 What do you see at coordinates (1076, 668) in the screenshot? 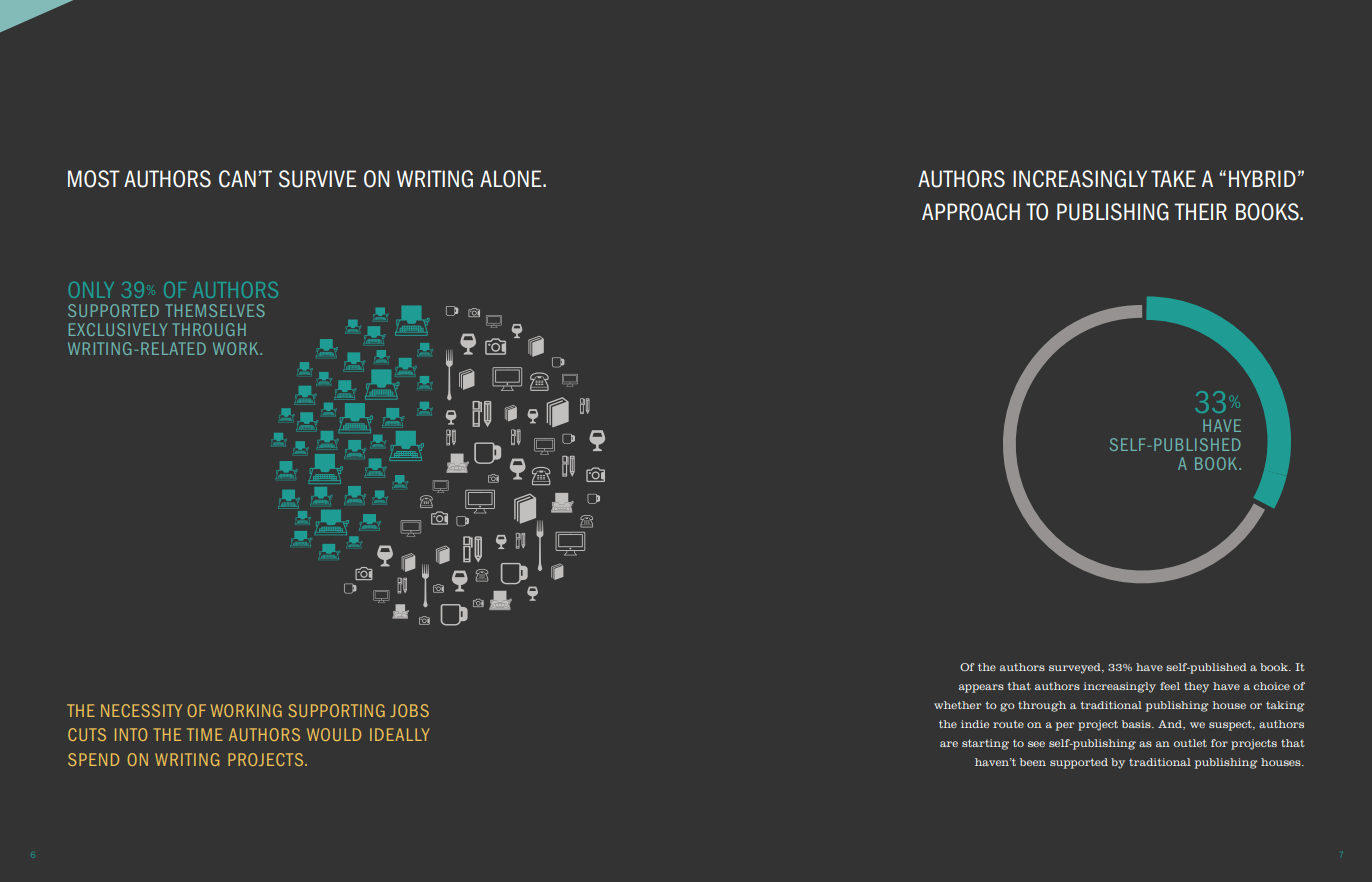
I see `surveyed` at bounding box center [1076, 668].
